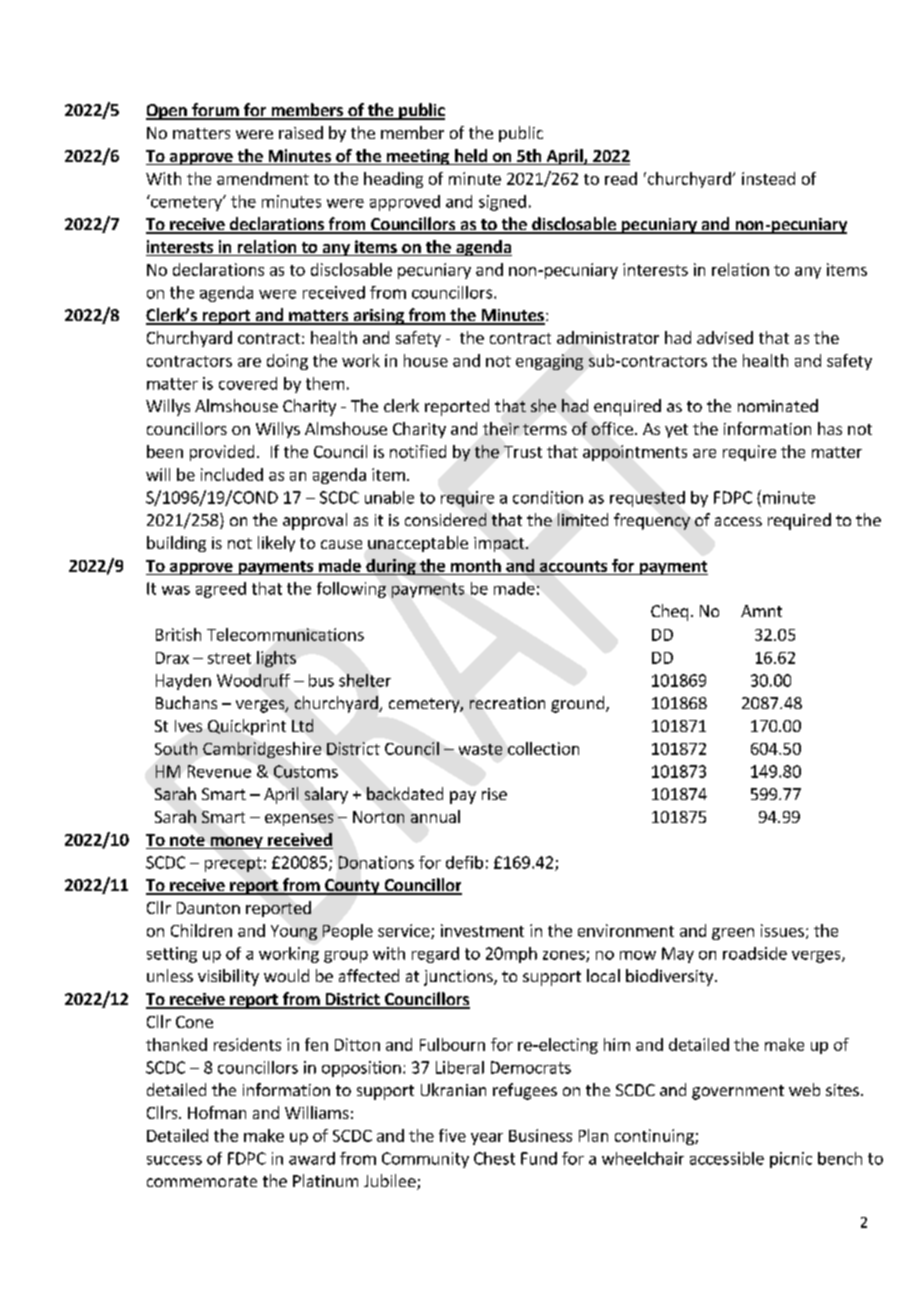 This screenshot has height=1308, width=924. What do you see at coordinates (263, 178) in the screenshot?
I see `amendment` at bounding box center [263, 178].
